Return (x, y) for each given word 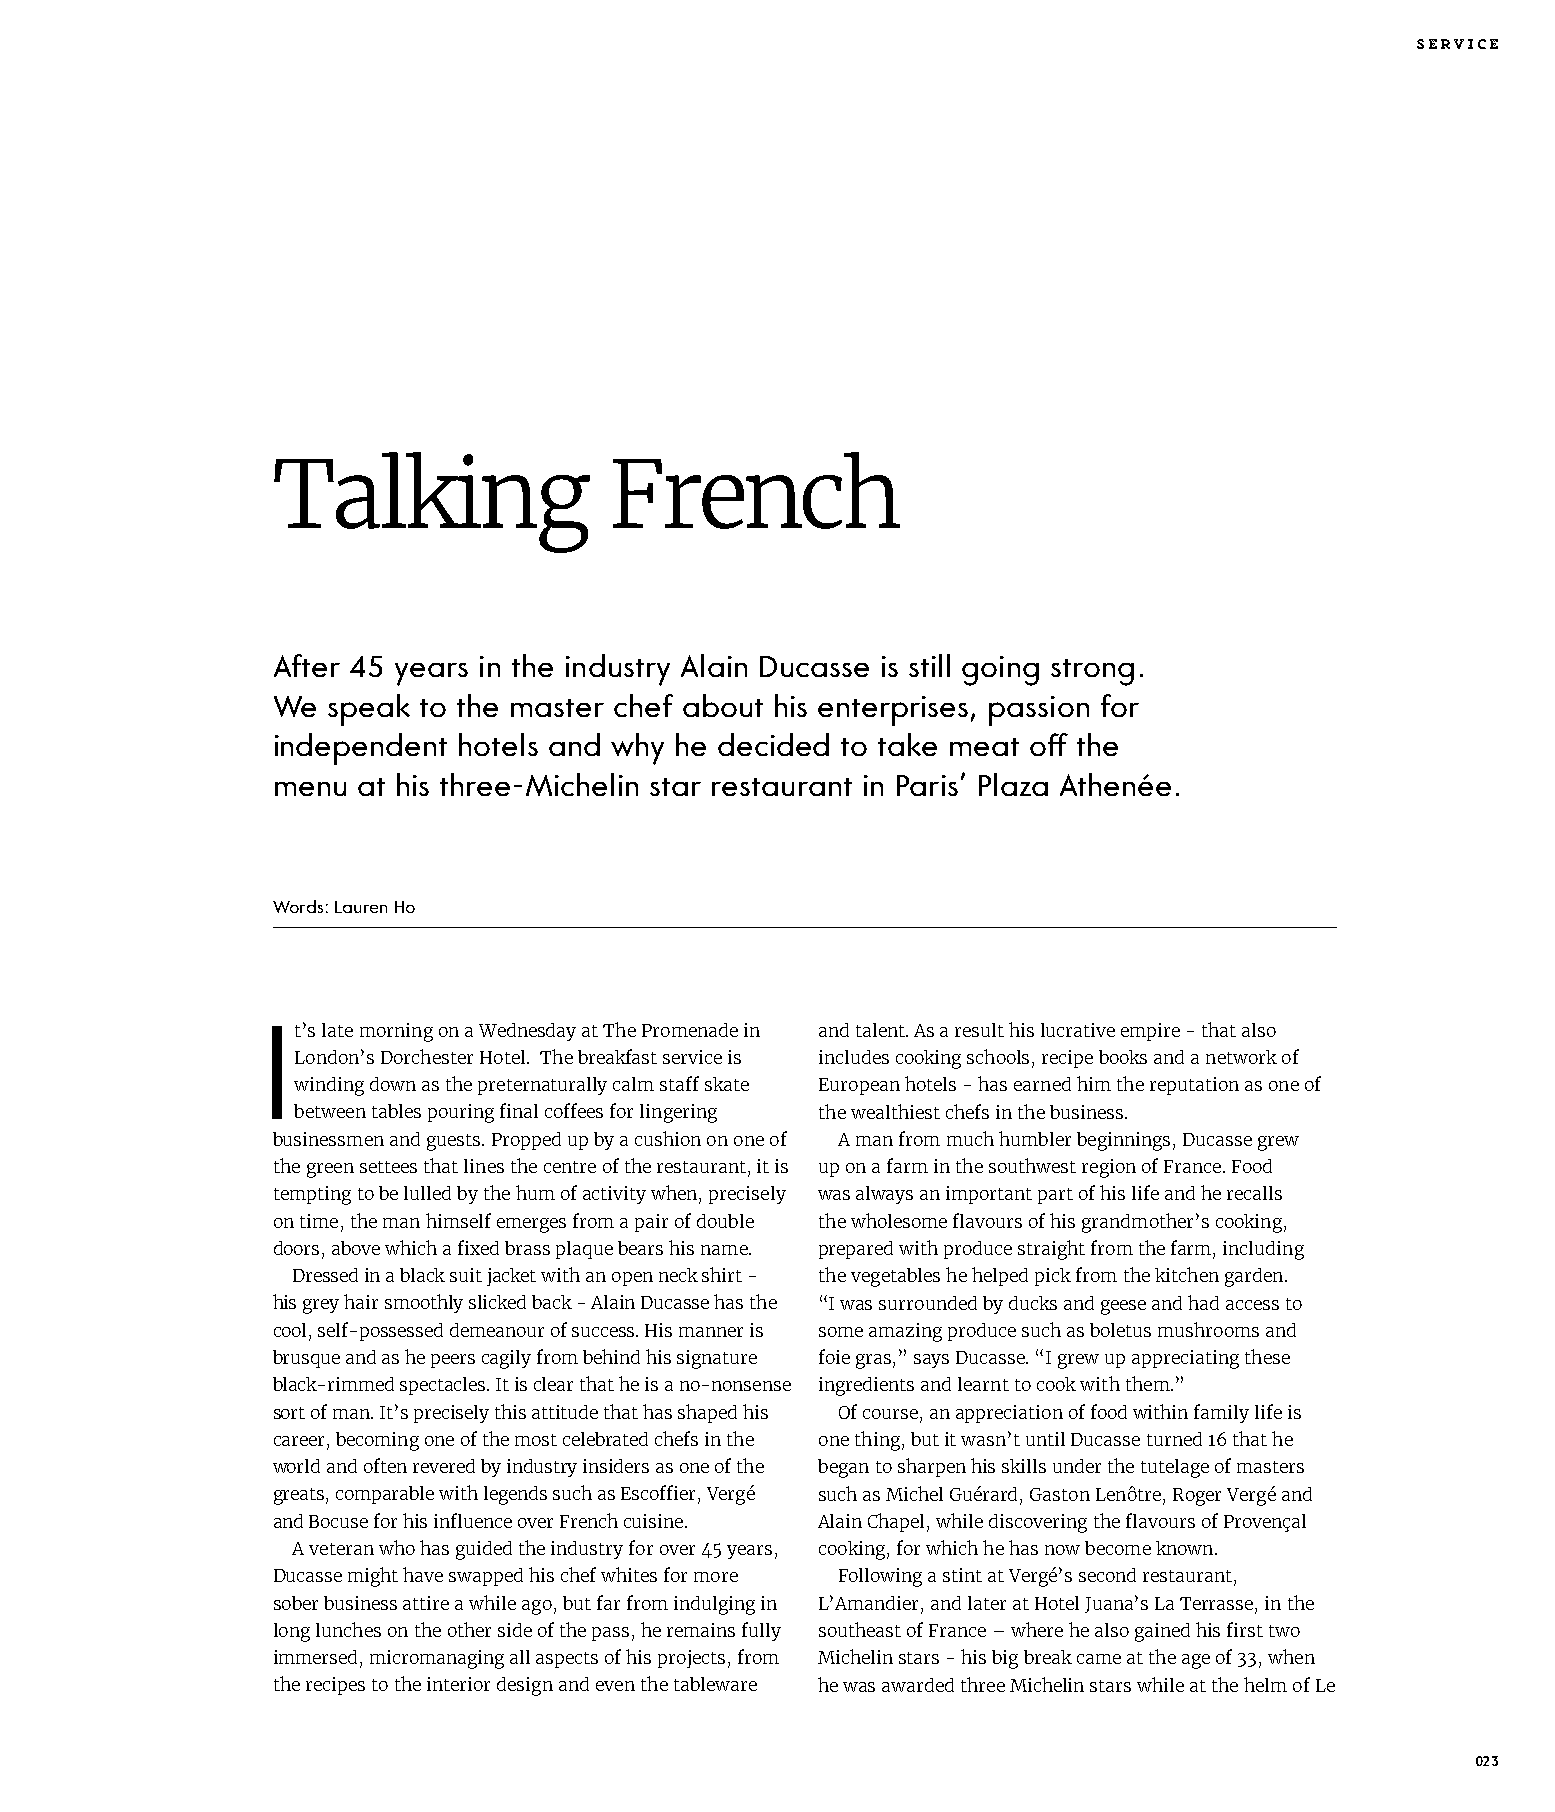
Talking (432, 502)
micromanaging (437, 1659)
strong (1092, 672)
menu (310, 789)
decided (773, 744)
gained (1162, 1632)
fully (761, 1631)
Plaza (1013, 784)
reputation (1194, 1086)
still (929, 665)
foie (834, 1356)
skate (727, 1084)
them (1149, 1383)
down (393, 1084)
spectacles (444, 1386)
